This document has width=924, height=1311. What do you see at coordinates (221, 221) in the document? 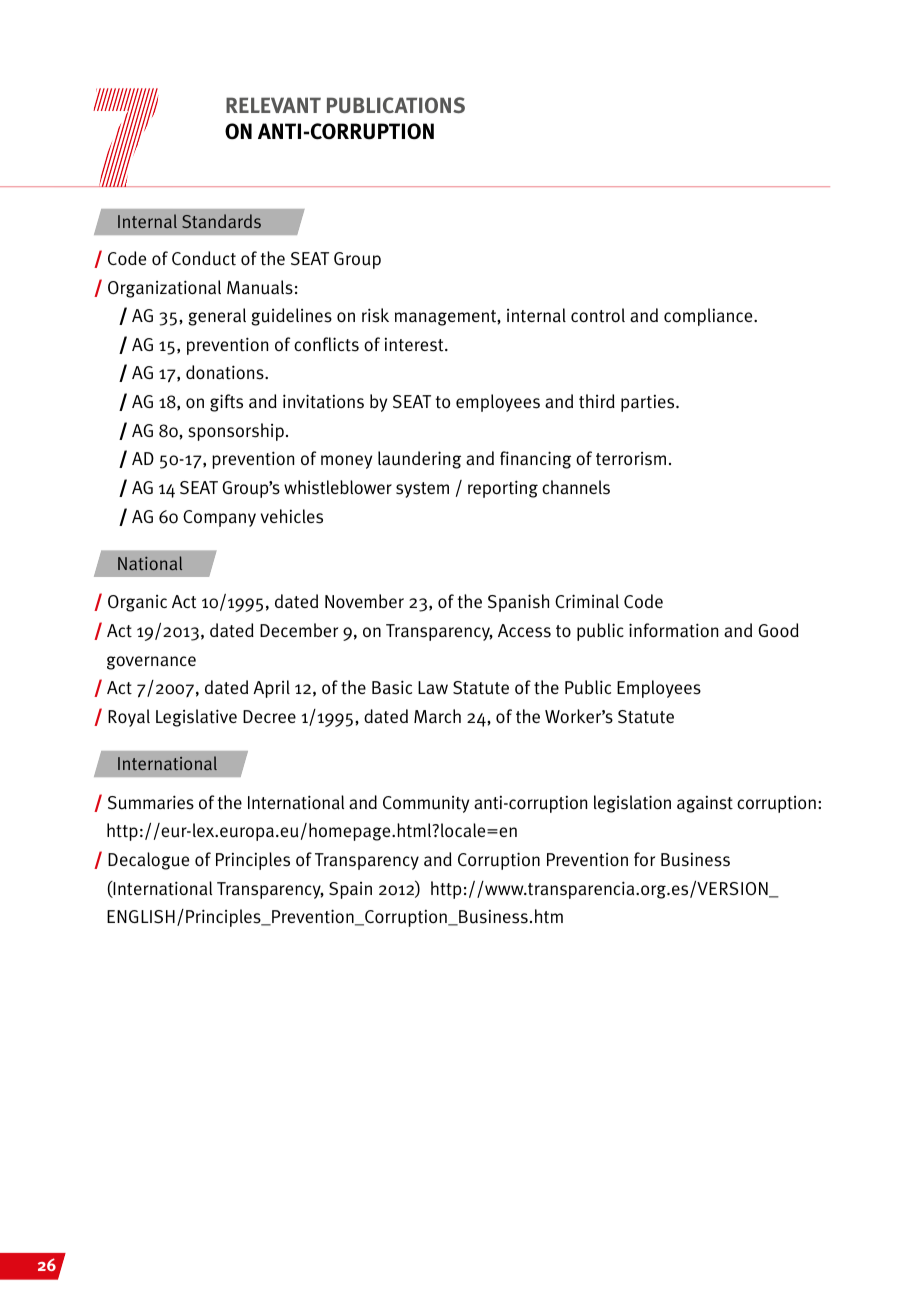
I see `Standards` at bounding box center [221, 221].
